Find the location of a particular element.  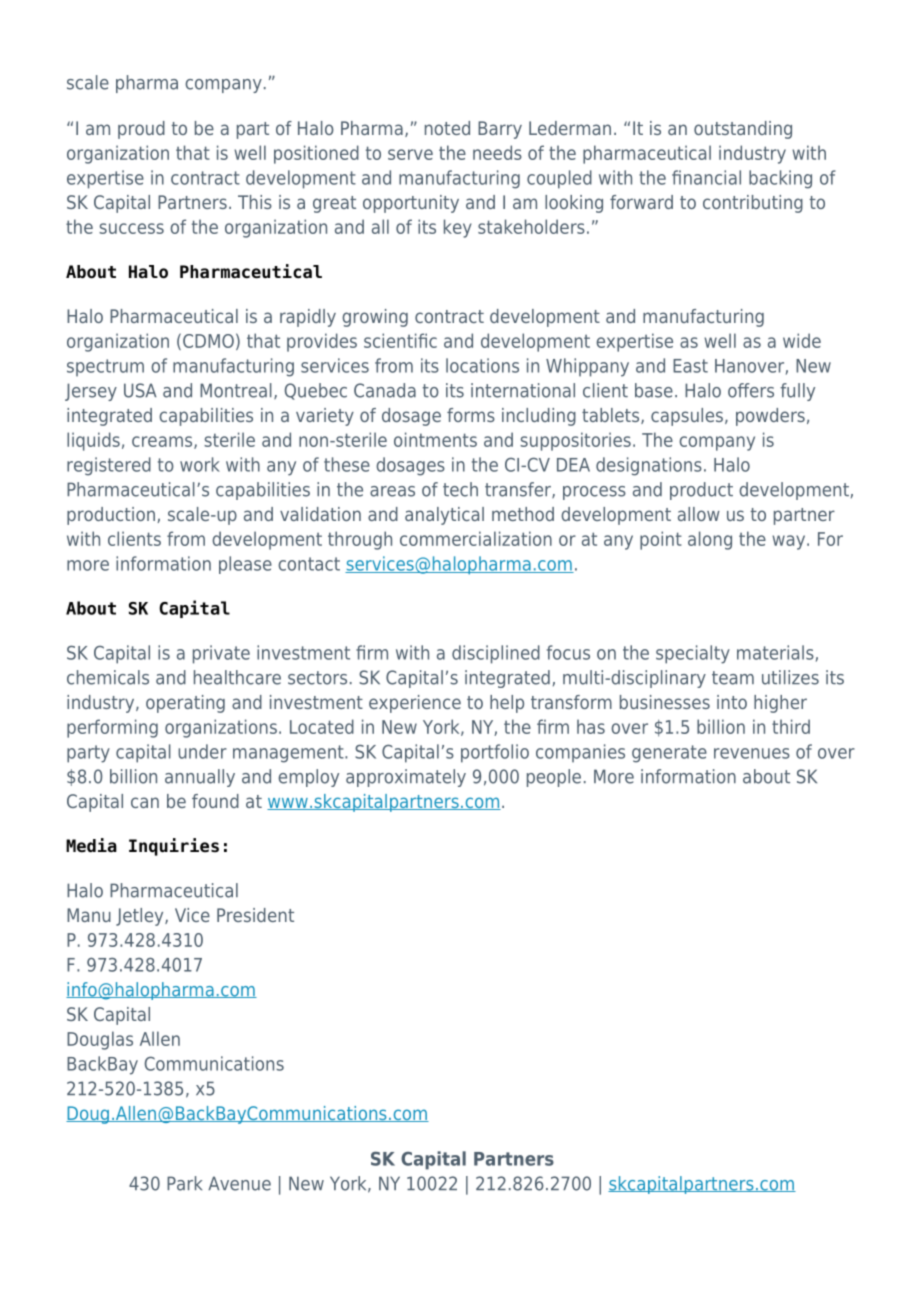

work is located at coordinates (200, 464).
